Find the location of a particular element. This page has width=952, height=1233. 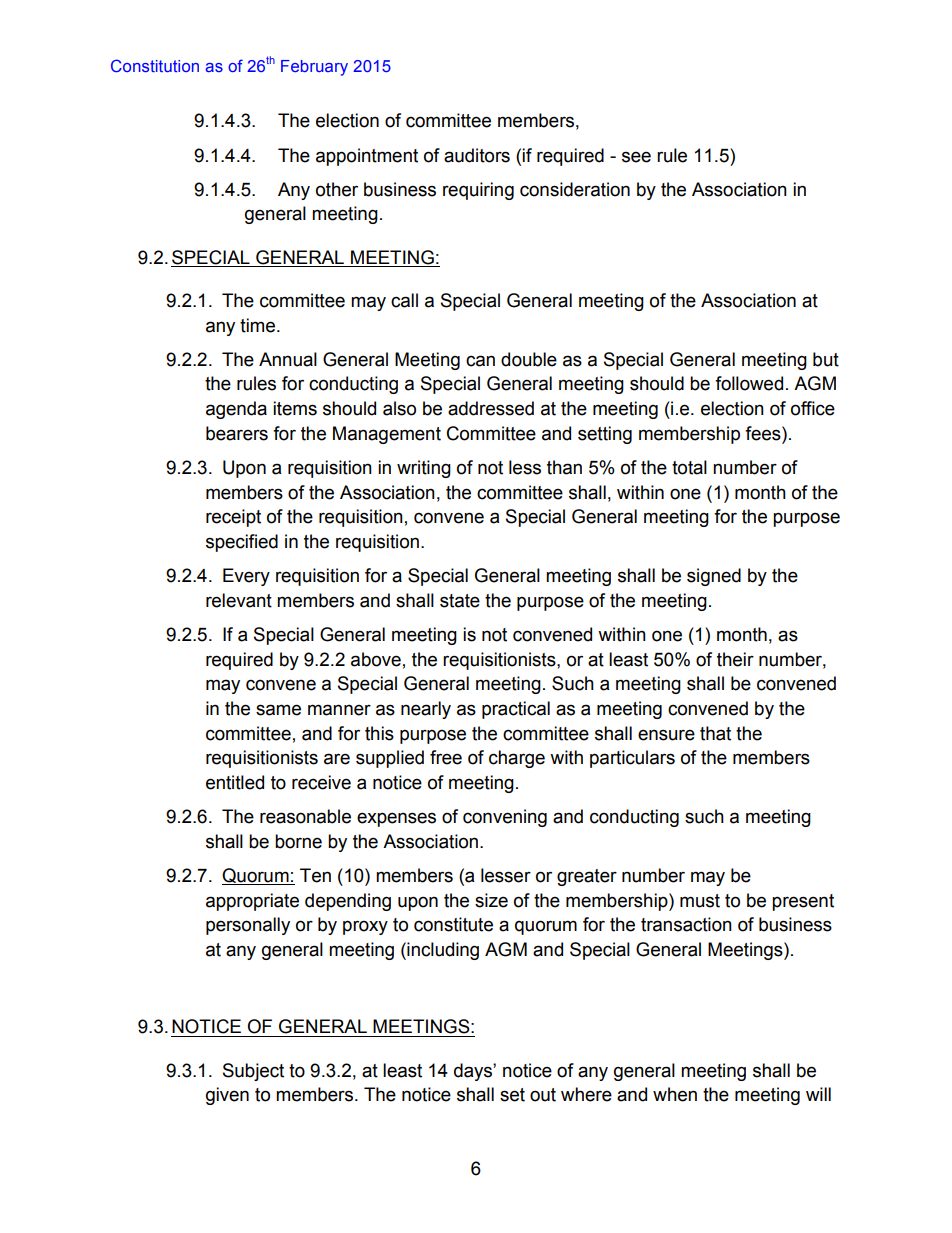

state is located at coordinates (460, 601).
